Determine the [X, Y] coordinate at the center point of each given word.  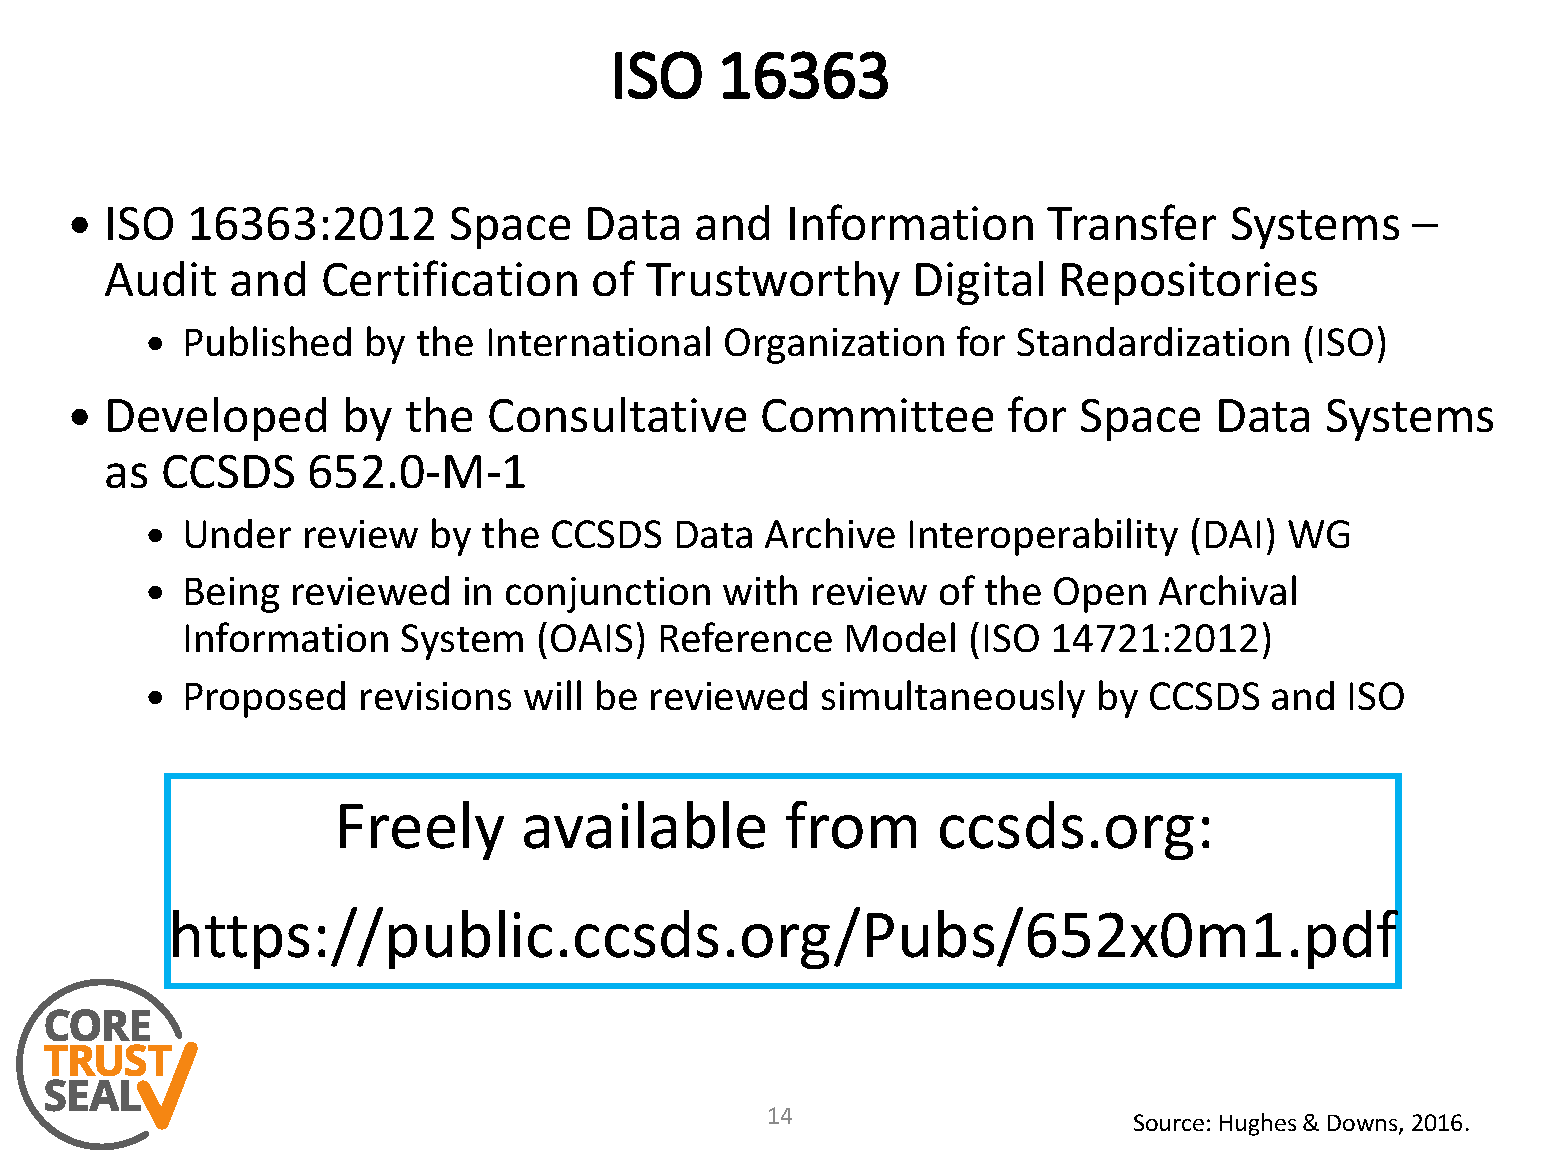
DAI [1233, 534]
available [644, 825]
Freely [422, 830]
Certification [450, 278]
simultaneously [953, 699]
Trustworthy [773, 283]
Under [238, 533]
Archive [830, 533]
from [851, 825]
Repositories [1189, 283]
